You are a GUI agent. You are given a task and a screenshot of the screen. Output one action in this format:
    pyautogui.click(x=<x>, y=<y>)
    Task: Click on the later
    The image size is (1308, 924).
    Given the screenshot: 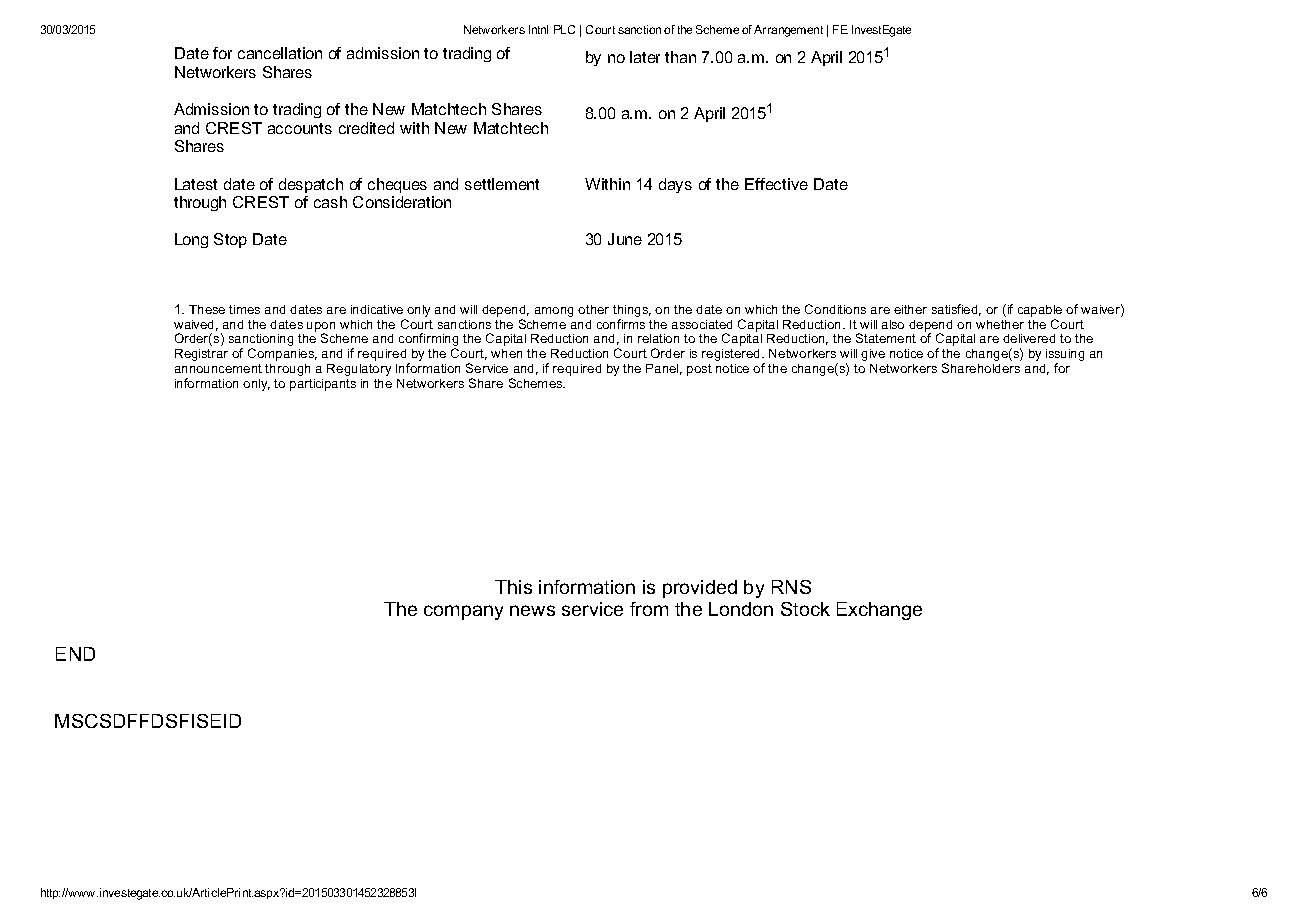 What is the action you would take?
    pyautogui.click(x=645, y=57)
